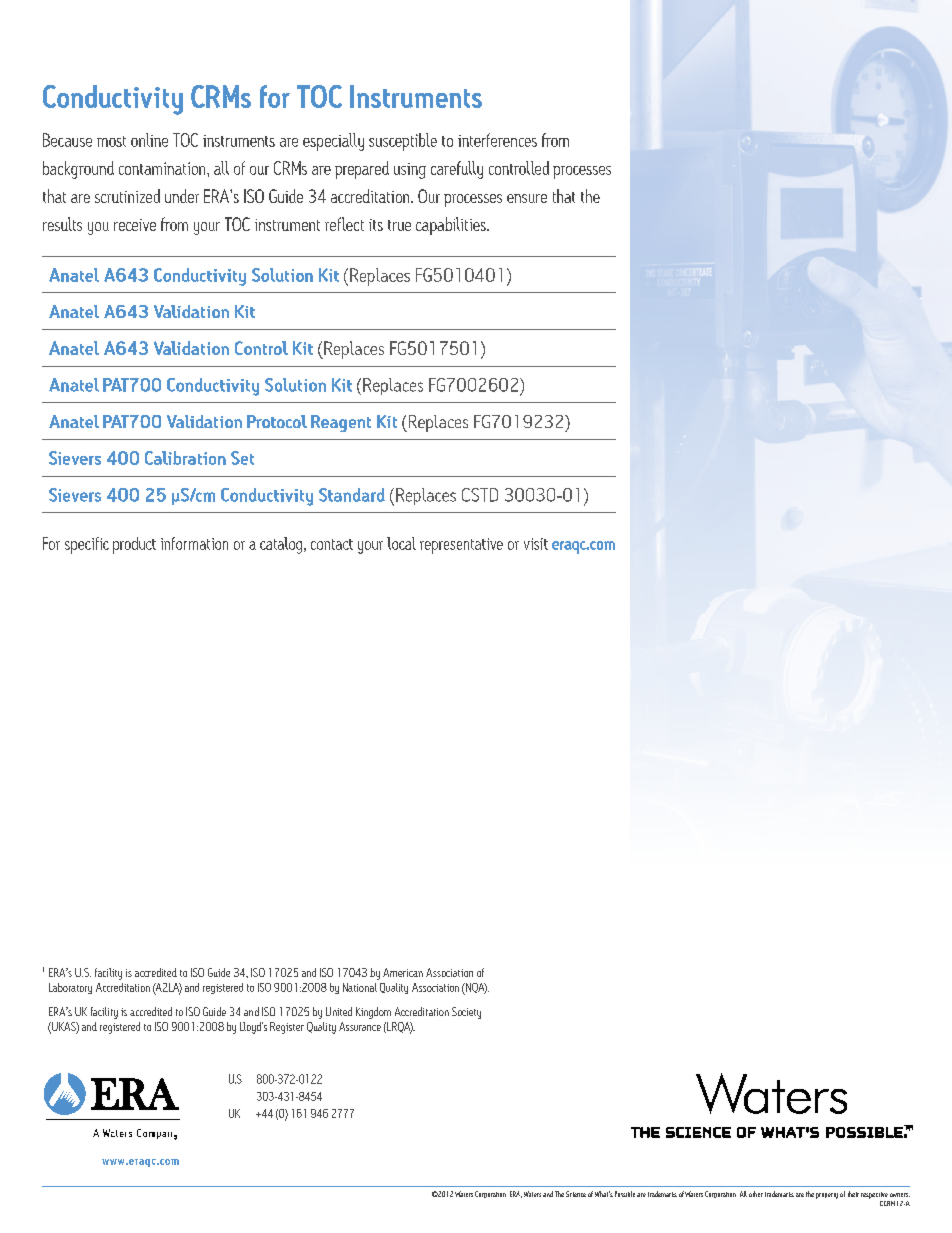  I want to click on contamination, so click(163, 168).
